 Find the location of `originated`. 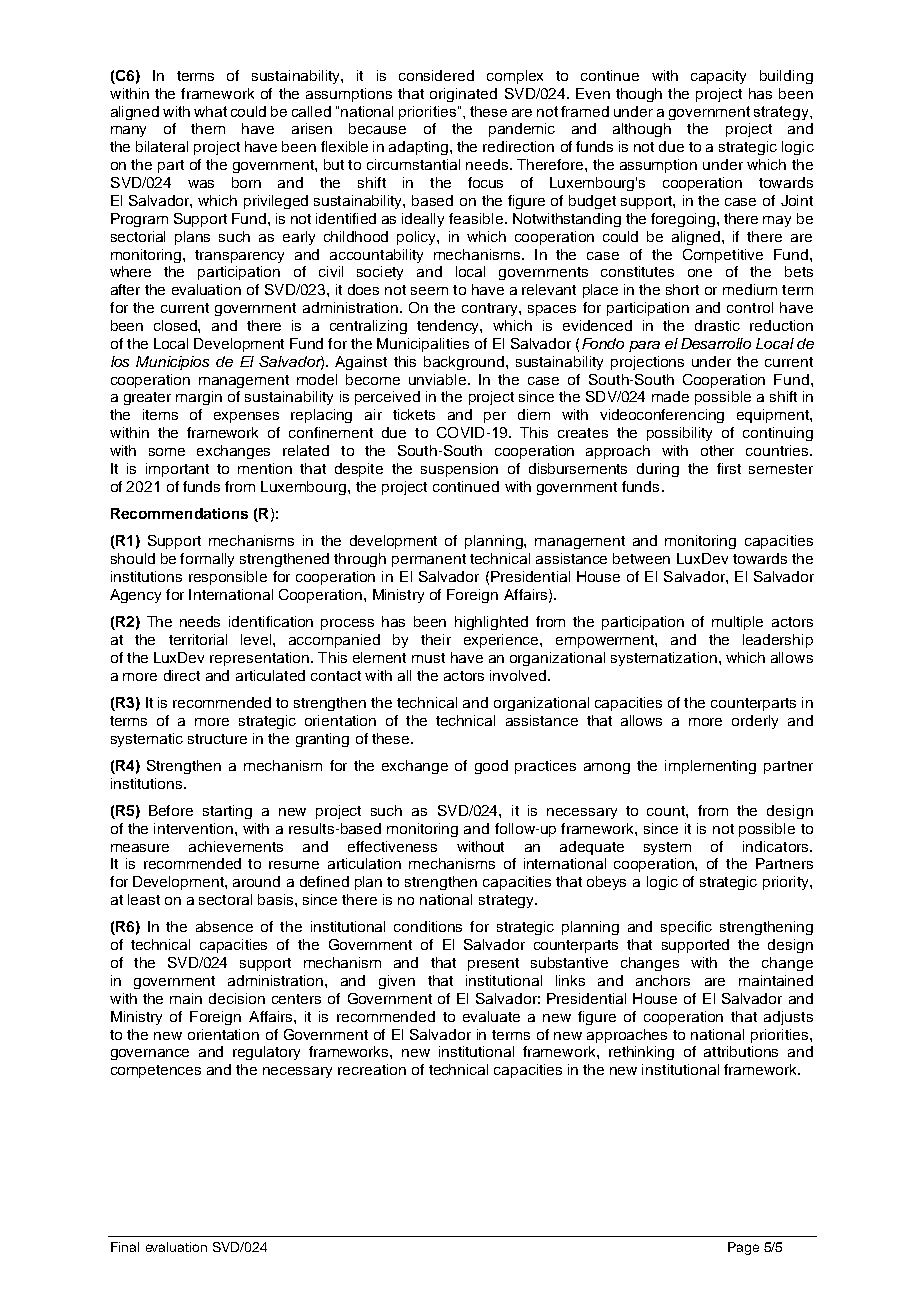

originated is located at coordinates (463, 95).
